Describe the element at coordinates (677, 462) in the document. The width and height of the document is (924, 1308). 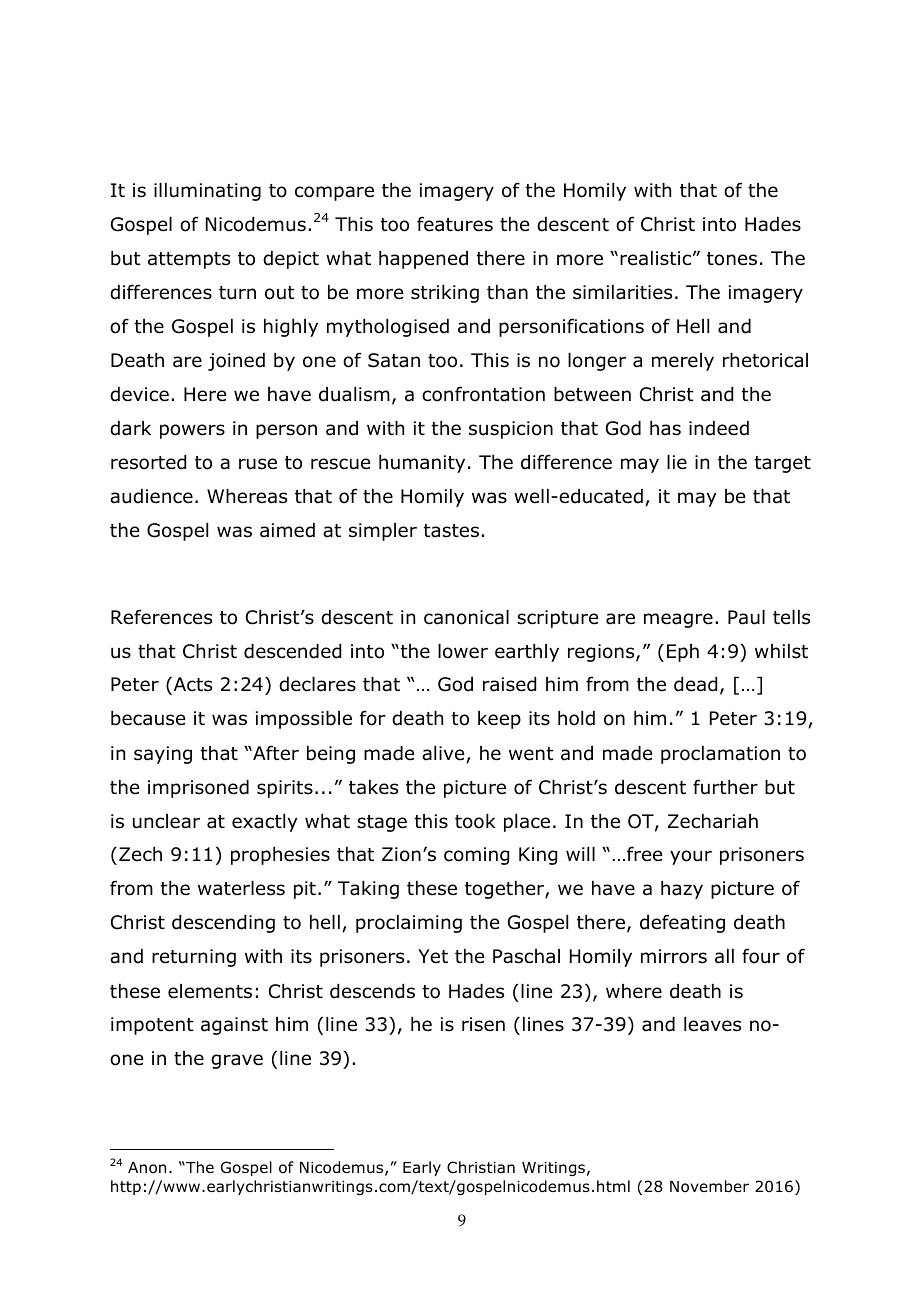
I see `lie` at that location.
